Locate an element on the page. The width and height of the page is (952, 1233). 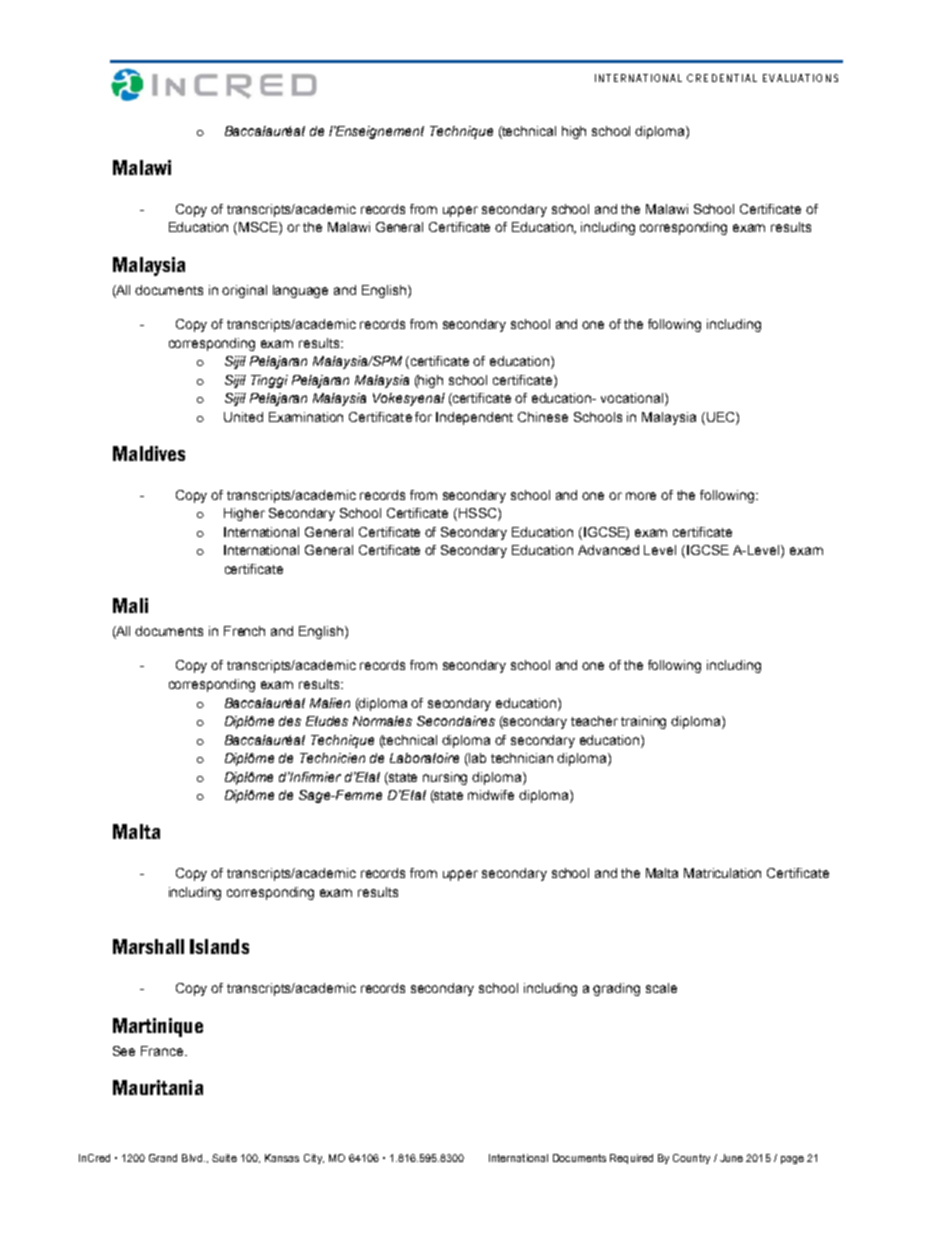
original is located at coordinates (244, 291).
